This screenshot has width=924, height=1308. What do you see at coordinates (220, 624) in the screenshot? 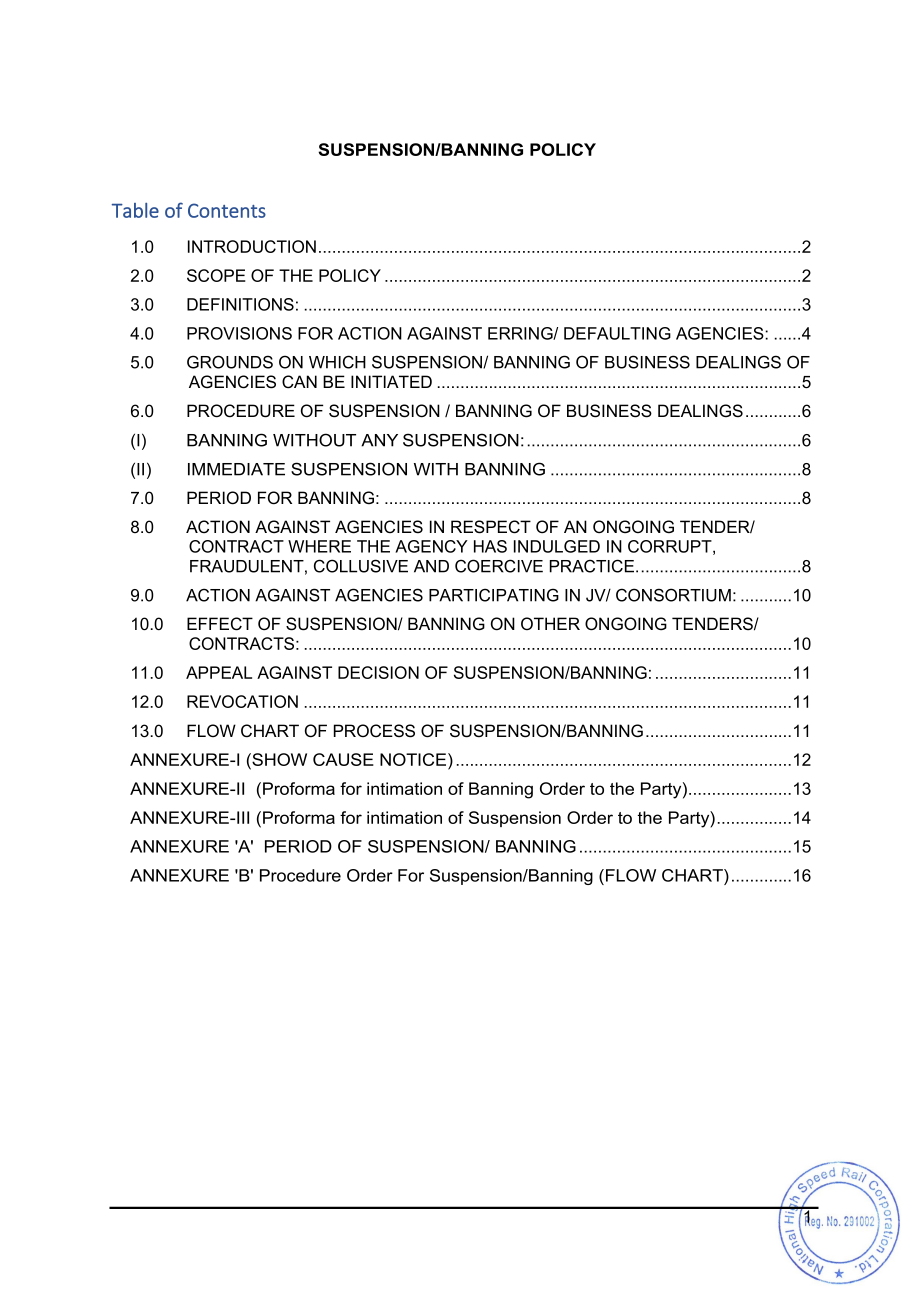
I see `EFFECT` at bounding box center [220, 624].
